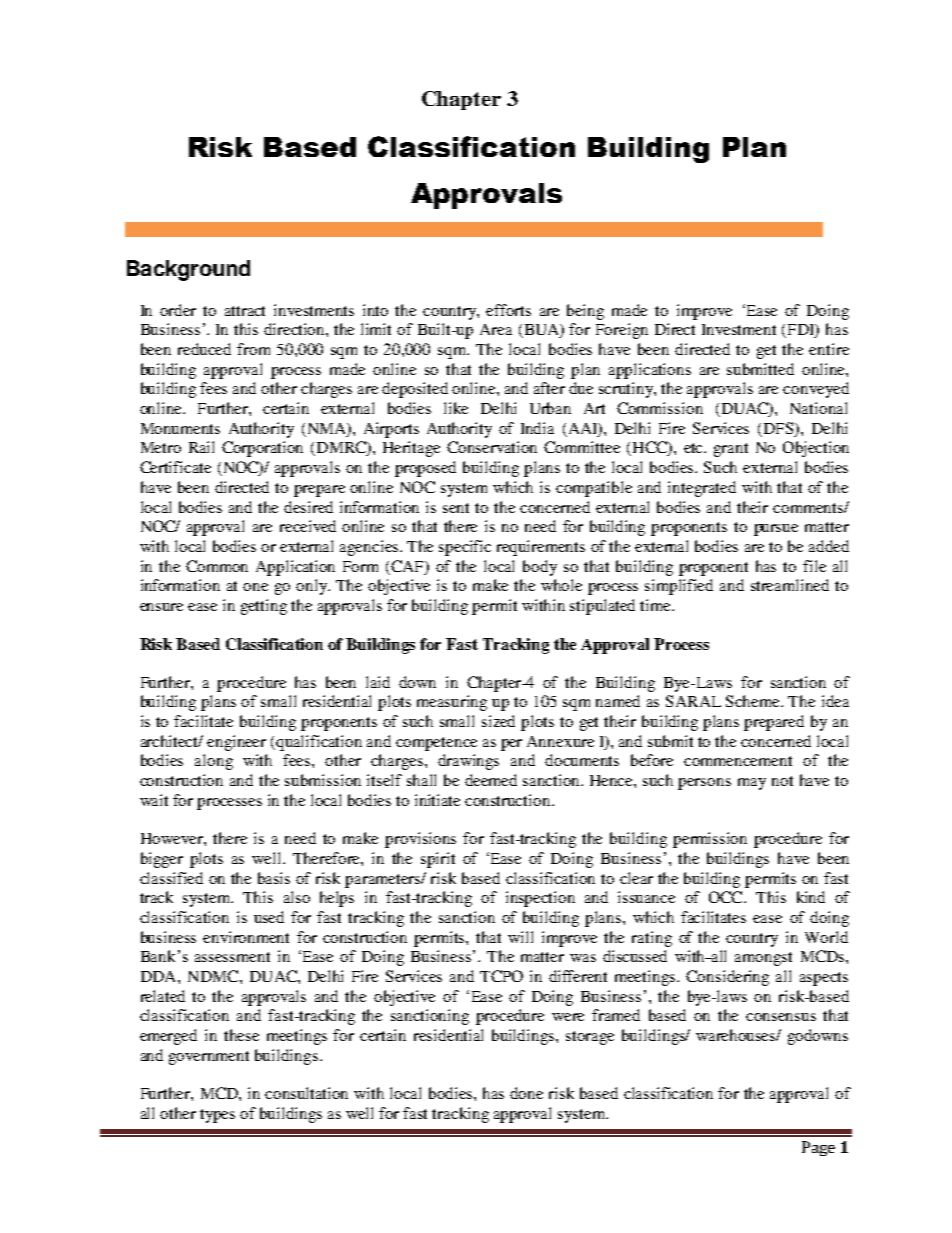 This screenshot has width=952, height=1233. Describe the element at coordinates (217, 566) in the screenshot. I see `Common` at that location.
